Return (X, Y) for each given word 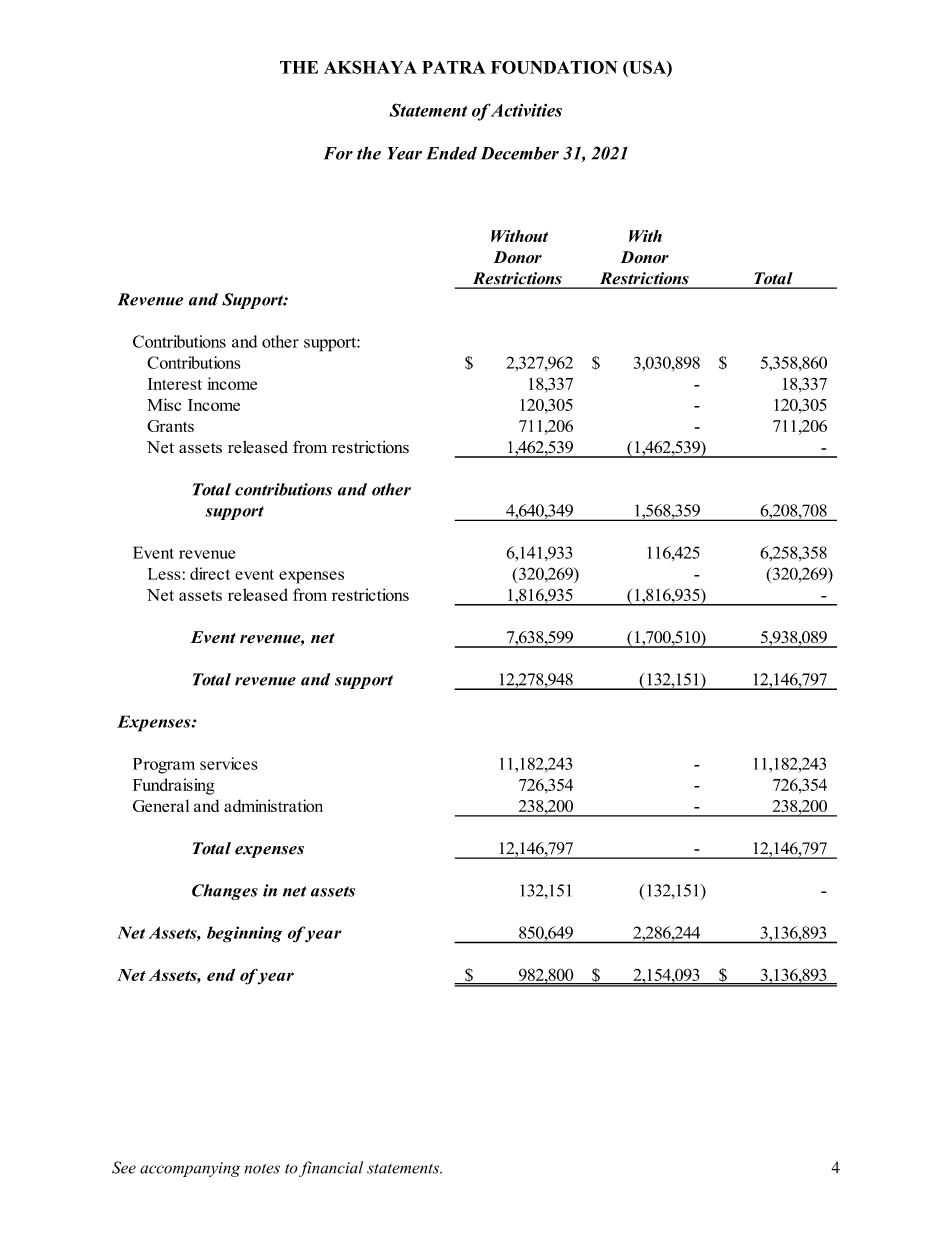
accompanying (190, 1169)
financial (331, 1169)
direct (210, 573)
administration (273, 805)
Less (164, 574)
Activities (526, 110)
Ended (451, 153)
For (338, 153)
